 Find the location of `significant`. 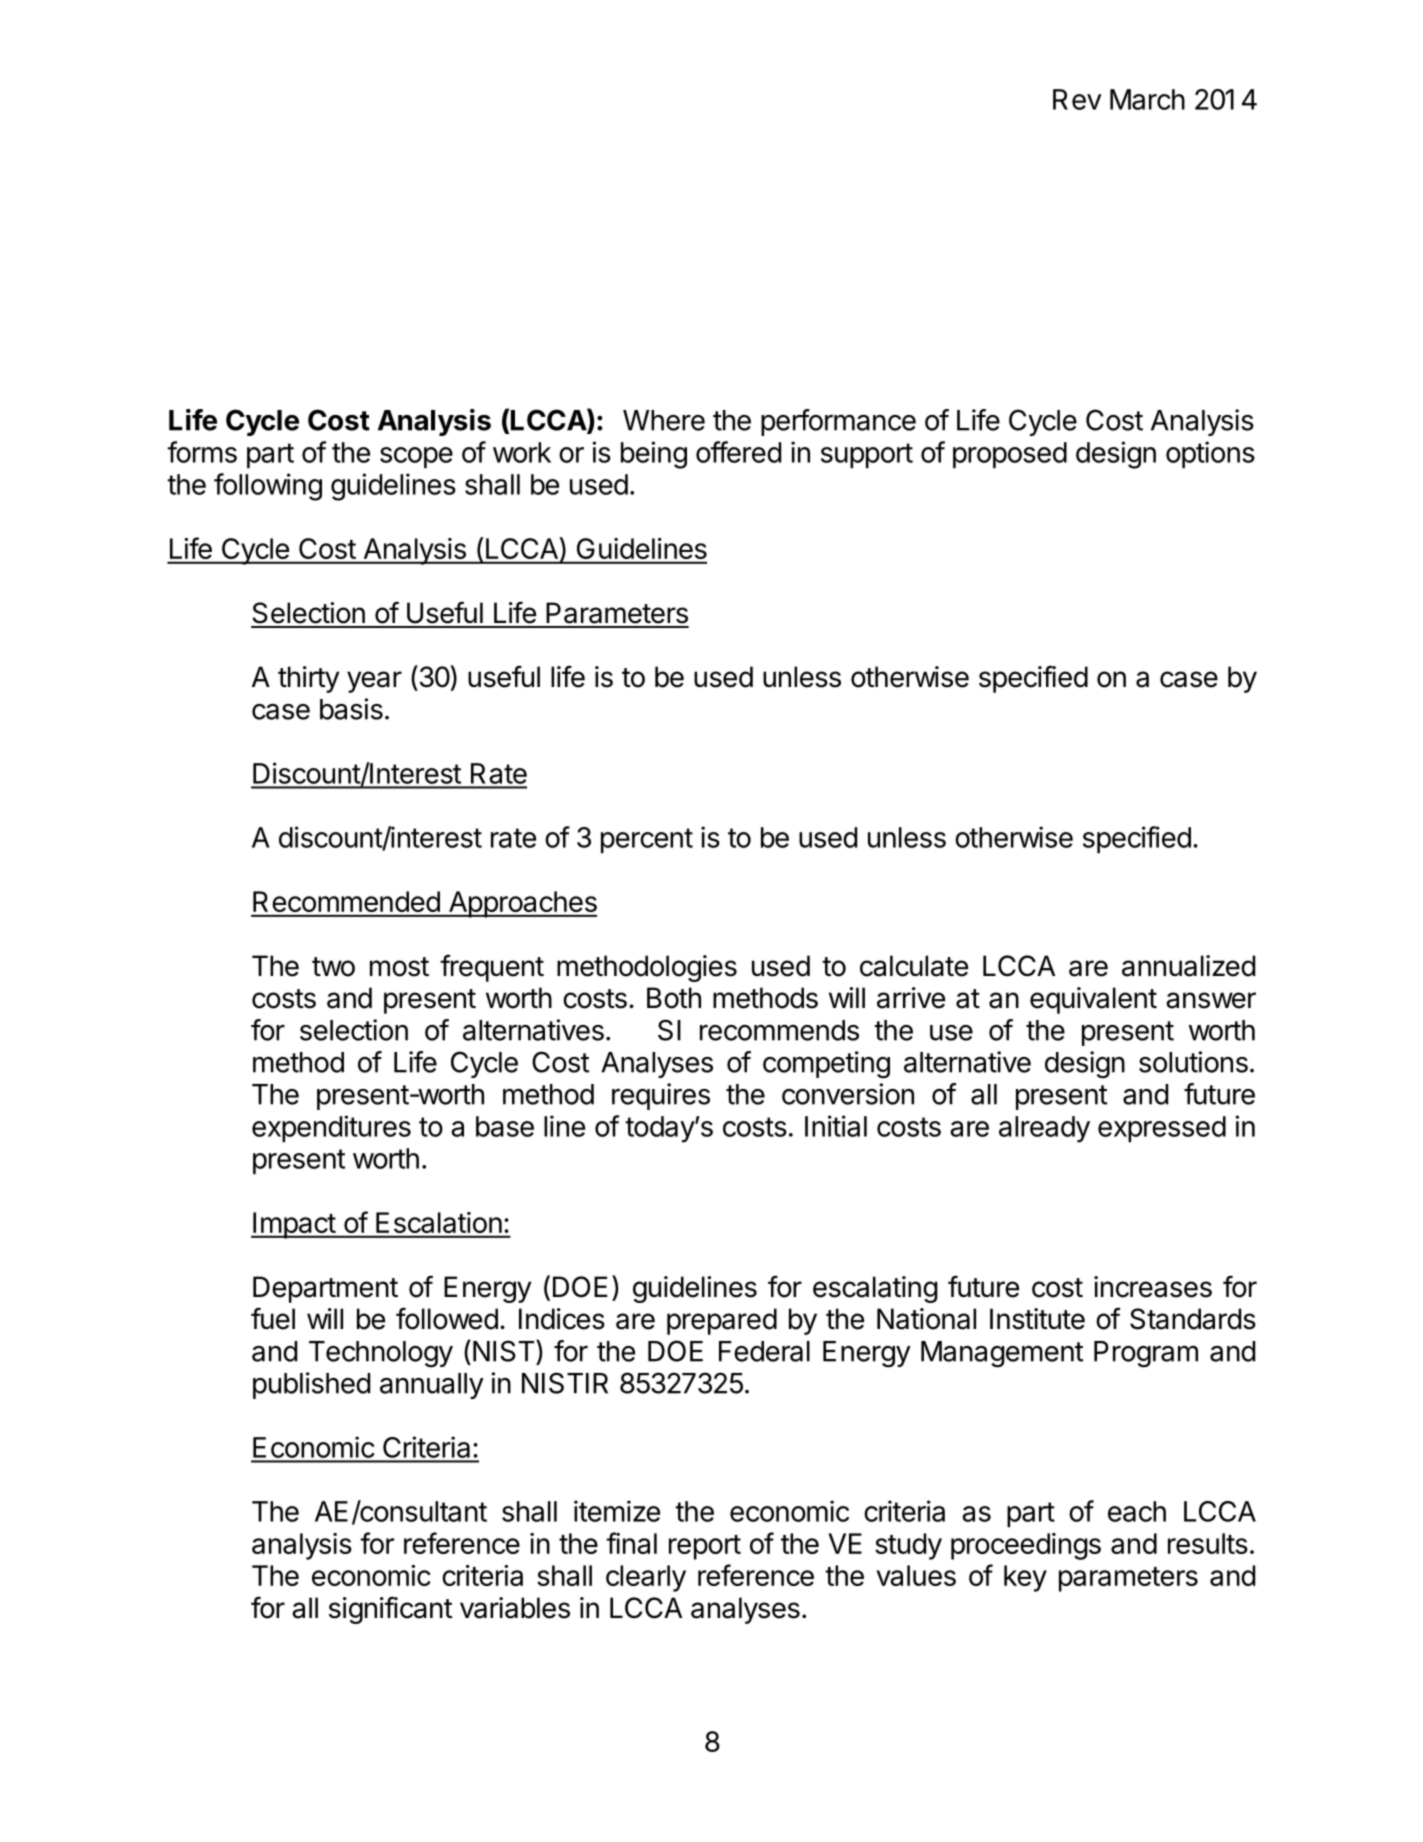

significant is located at coordinates (391, 1610).
